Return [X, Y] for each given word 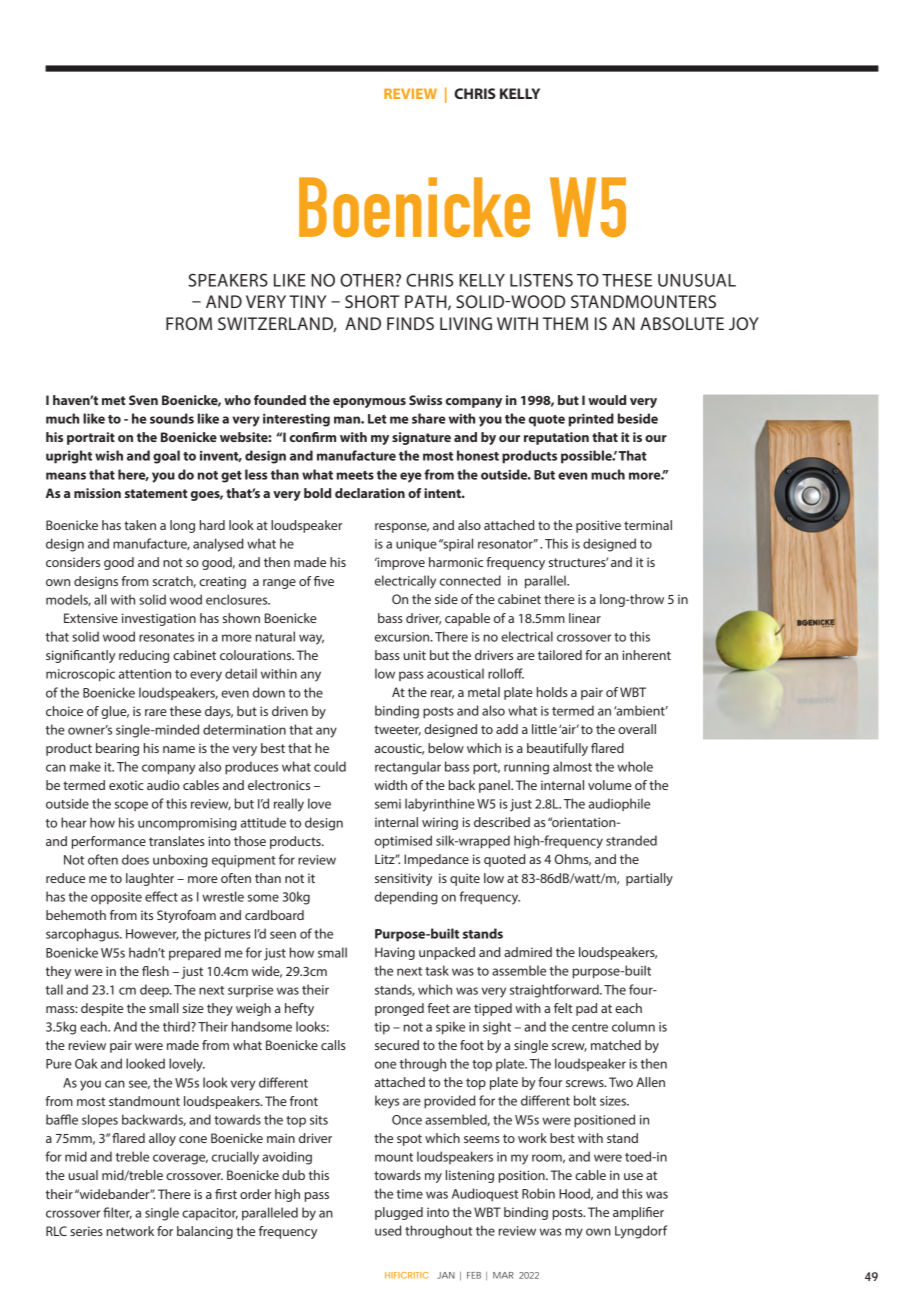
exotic [126, 785]
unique [416, 545]
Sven [143, 400]
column [633, 1026]
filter [117, 1213]
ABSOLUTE [682, 323]
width [390, 785]
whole [635, 766]
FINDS [410, 323]
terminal [648, 525]
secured [397, 1045]
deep [155, 990]
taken [140, 525]
